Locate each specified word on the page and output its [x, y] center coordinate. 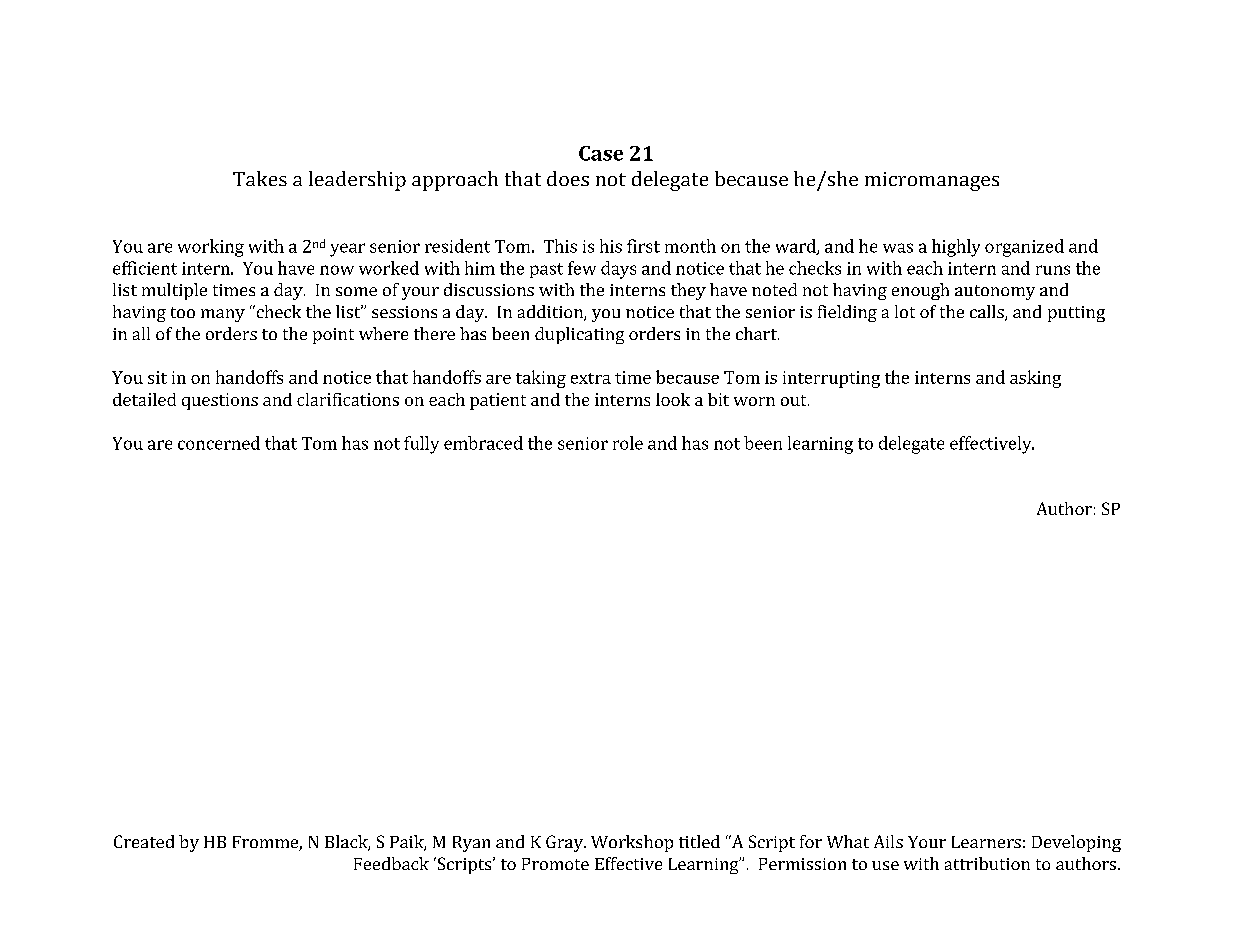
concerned [219, 443]
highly [956, 248]
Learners [986, 842]
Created [144, 841]
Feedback [391, 863]
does [568, 178]
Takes [260, 178]
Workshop [632, 843]
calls [988, 313]
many [223, 315]
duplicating [579, 335]
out [795, 400]
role [628, 443]
